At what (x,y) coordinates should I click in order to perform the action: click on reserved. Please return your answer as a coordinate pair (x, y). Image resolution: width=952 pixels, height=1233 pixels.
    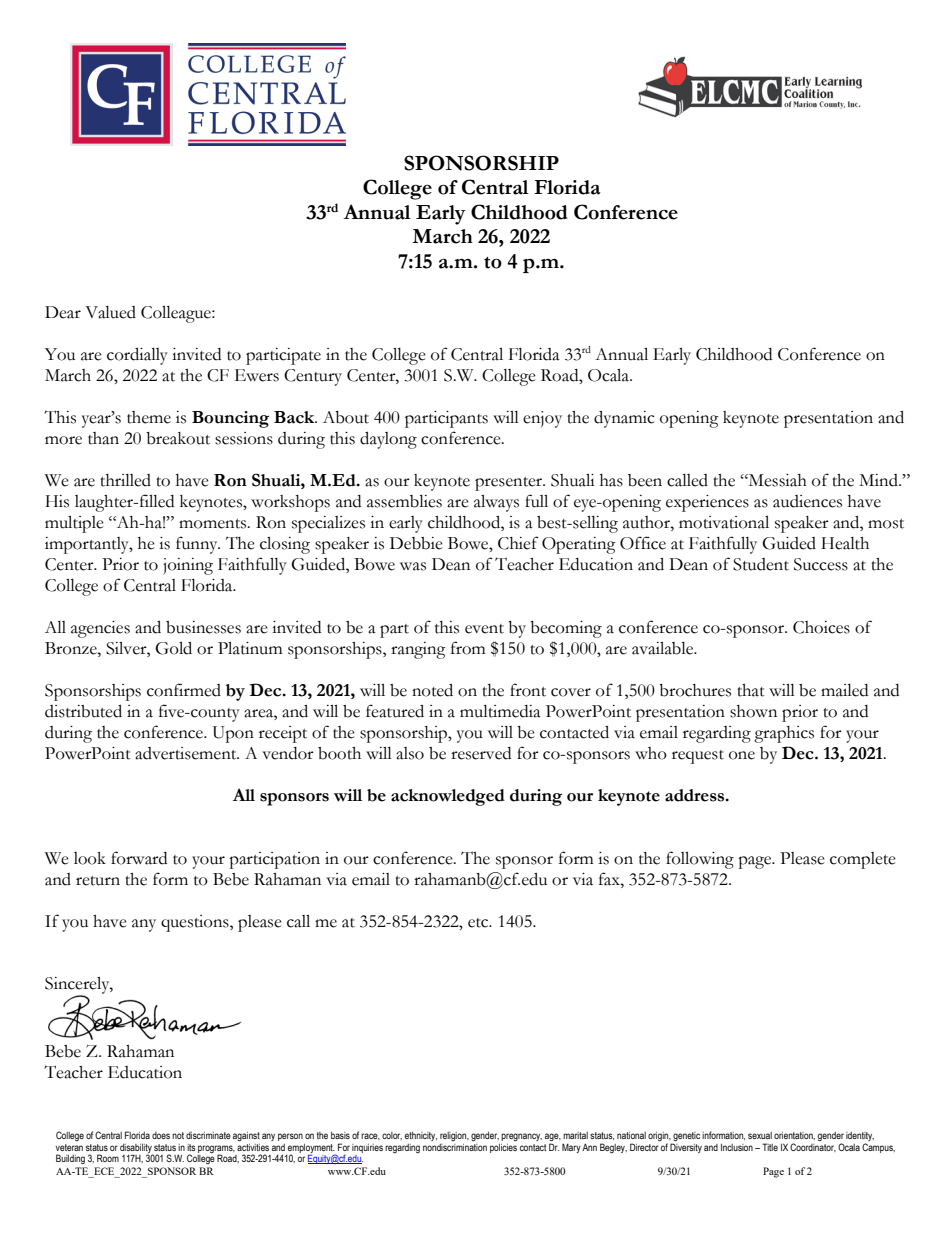
    Looking at the image, I should click on (481, 753).
